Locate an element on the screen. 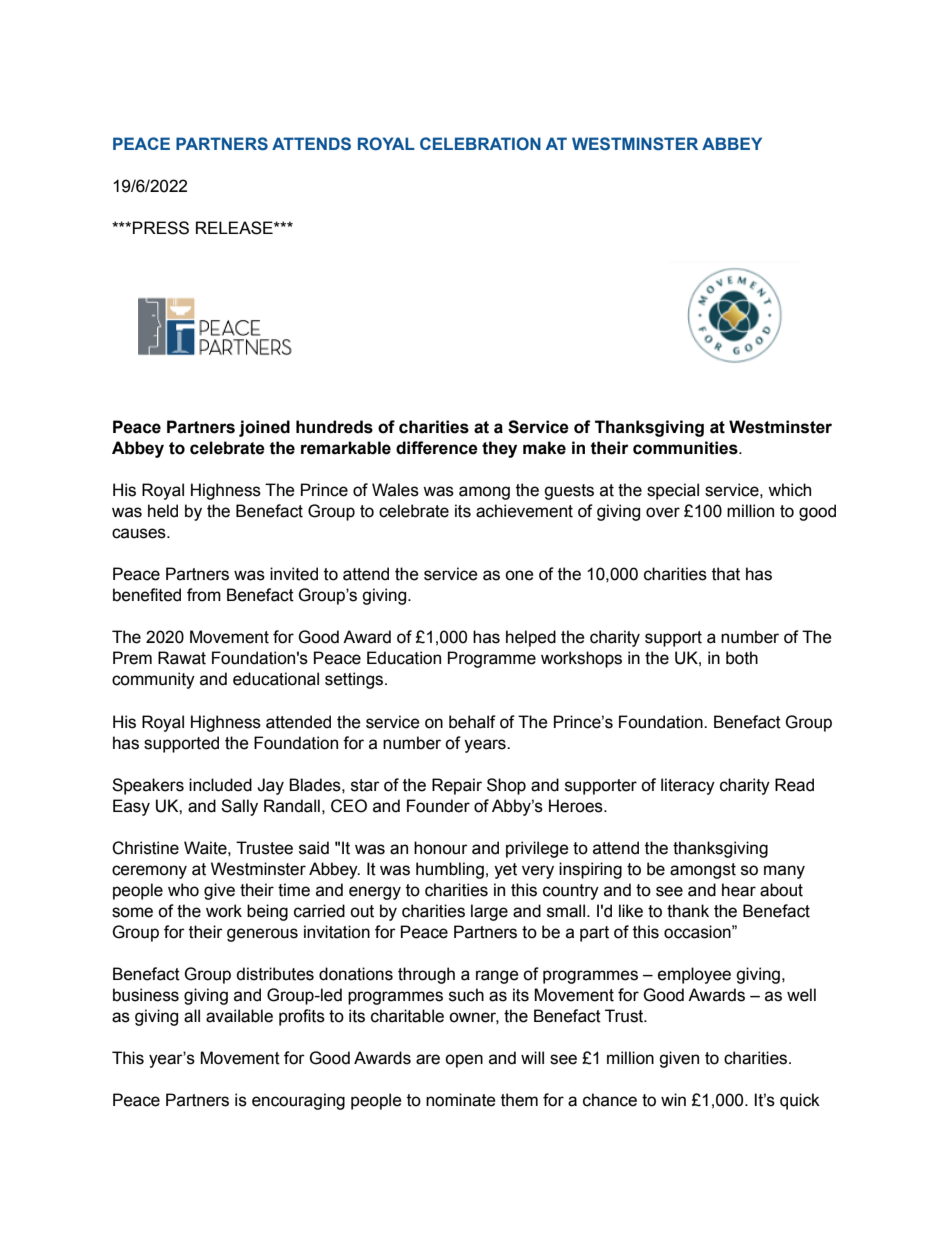 Image resolution: width=952 pixels, height=1233 pixels. joined is located at coordinates (264, 428).
